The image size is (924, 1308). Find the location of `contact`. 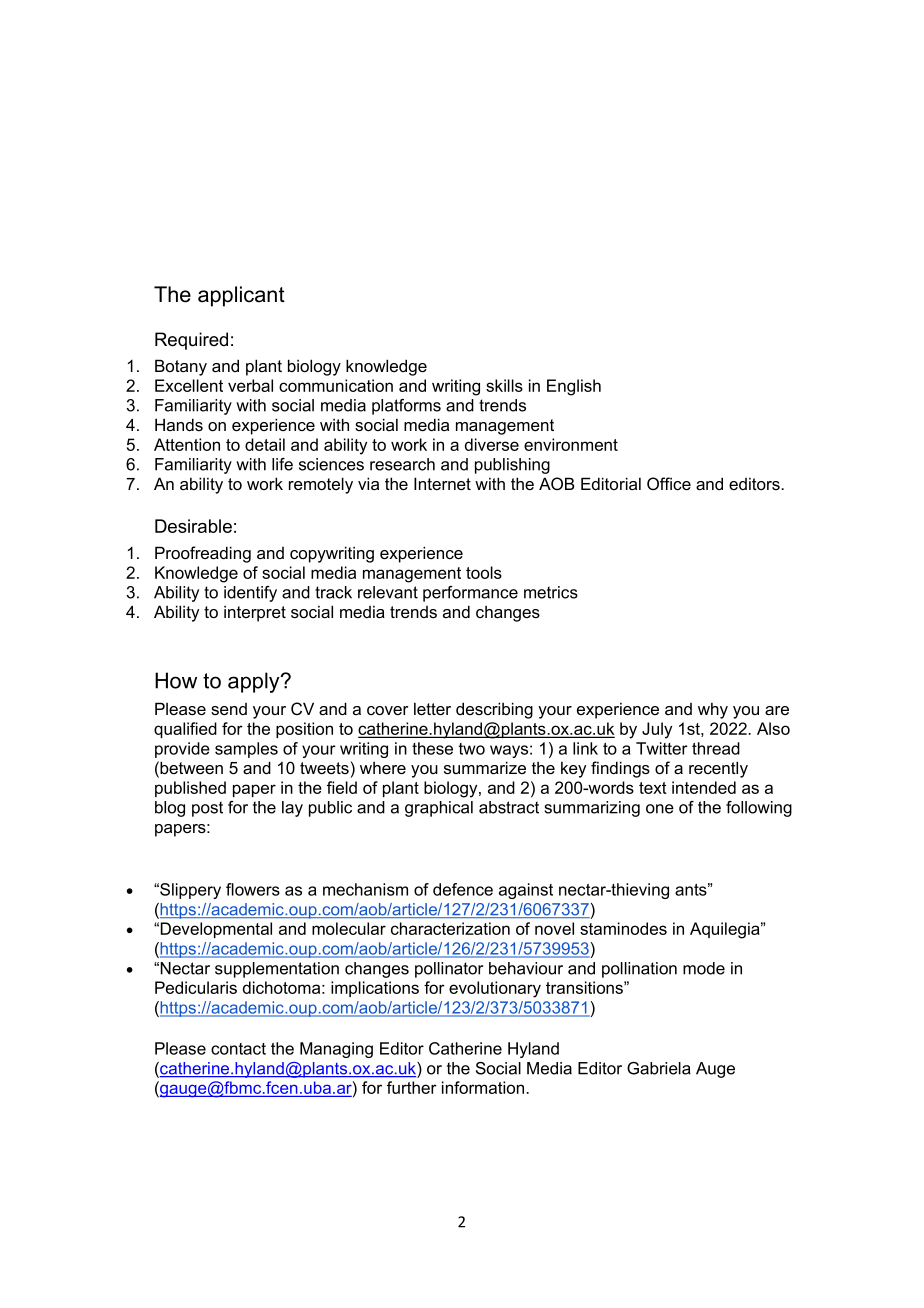

contact is located at coordinates (238, 1049).
